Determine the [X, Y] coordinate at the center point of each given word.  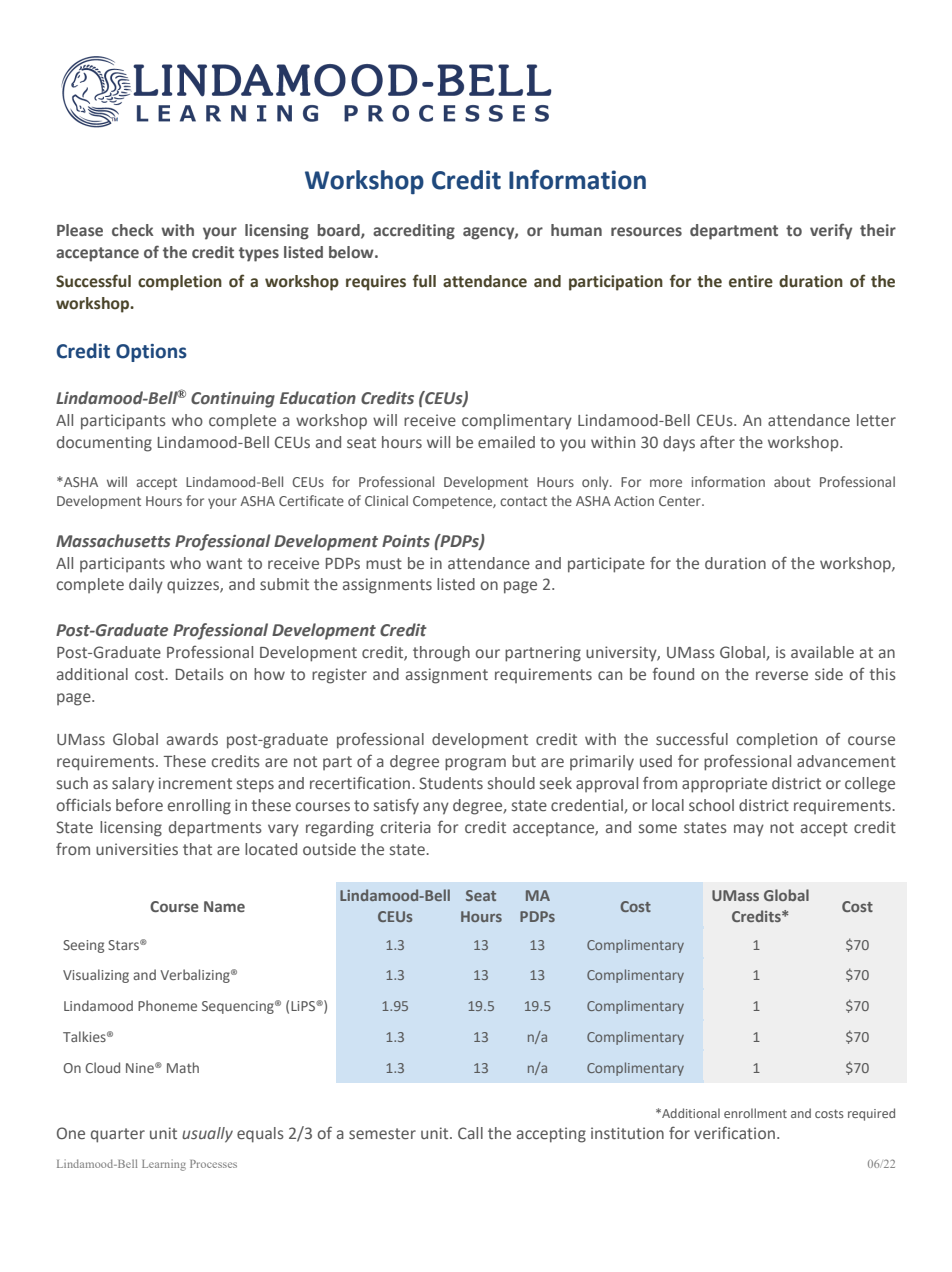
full [424, 281]
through [441, 654]
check [133, 230]
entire [751, 281]
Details [200, 674]
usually [207, 1135]
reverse [782, 675]
